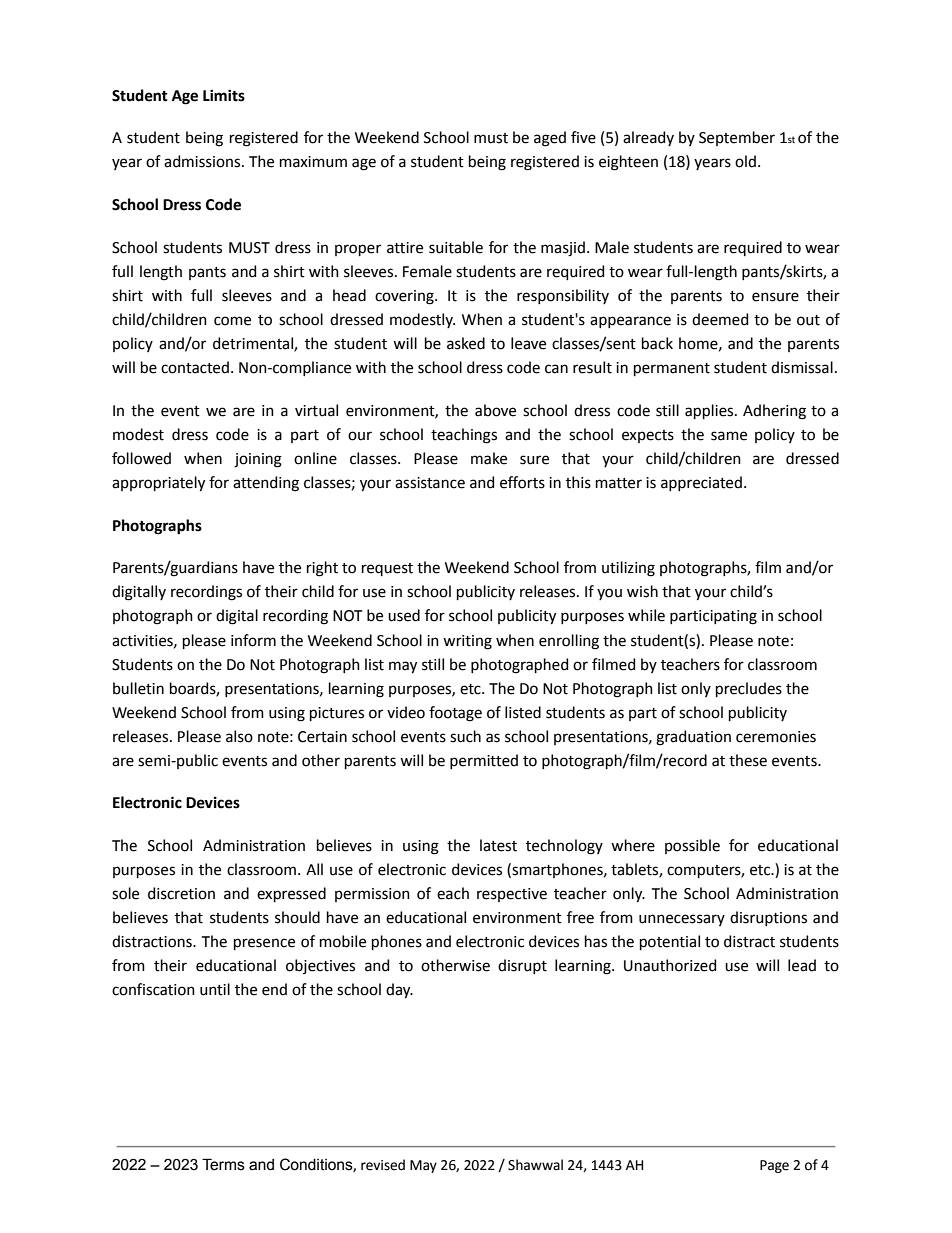 The image size is (952, 1233). I want to click on precludes, so click(749, 689).
